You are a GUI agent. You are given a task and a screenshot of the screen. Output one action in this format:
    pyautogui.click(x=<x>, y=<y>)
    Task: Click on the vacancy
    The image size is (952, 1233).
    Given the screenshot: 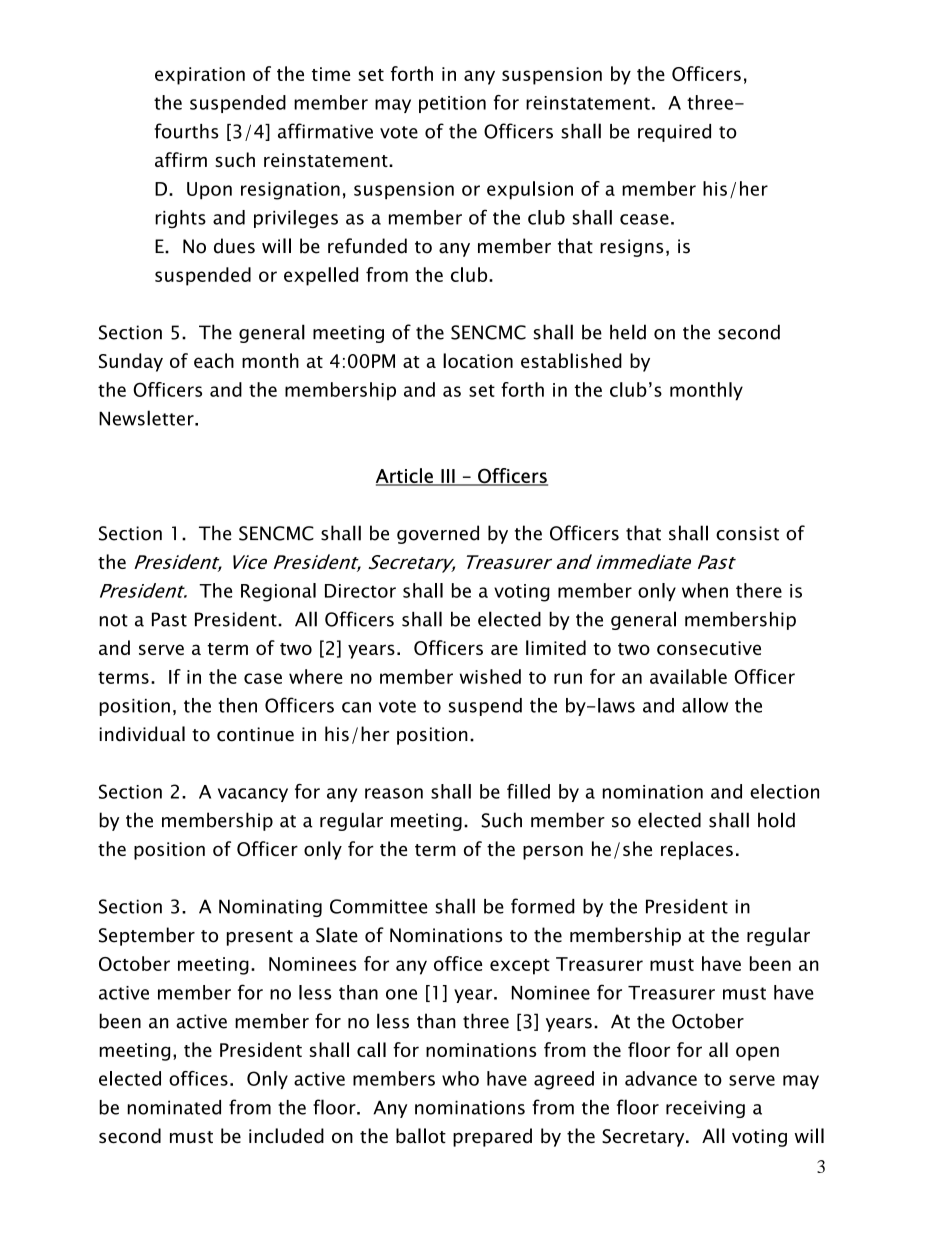 What is the action you would take?
    pyautogui.click(x=253, y=795)
